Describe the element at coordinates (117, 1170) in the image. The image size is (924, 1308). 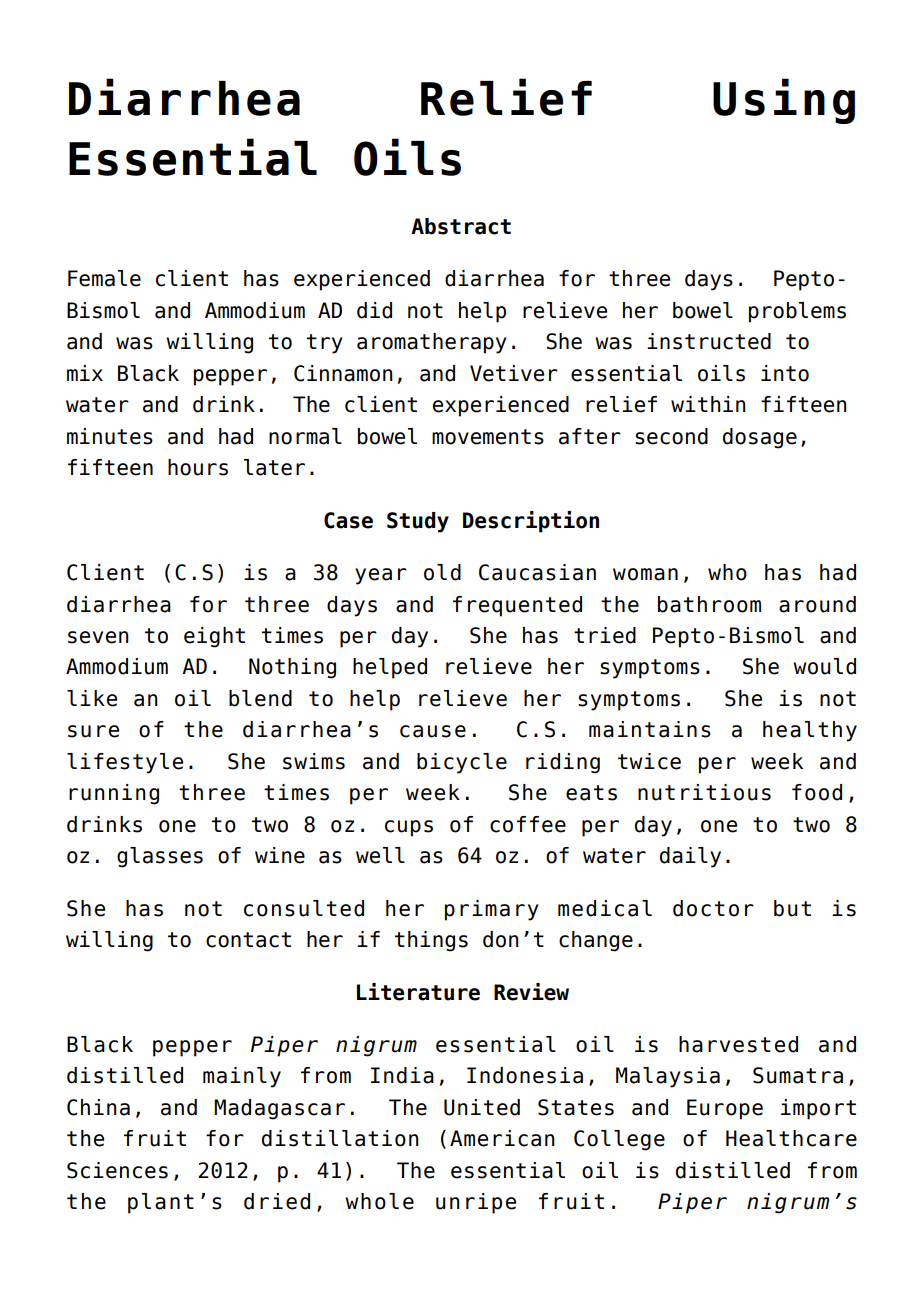
I see `Sciences` at that location.
